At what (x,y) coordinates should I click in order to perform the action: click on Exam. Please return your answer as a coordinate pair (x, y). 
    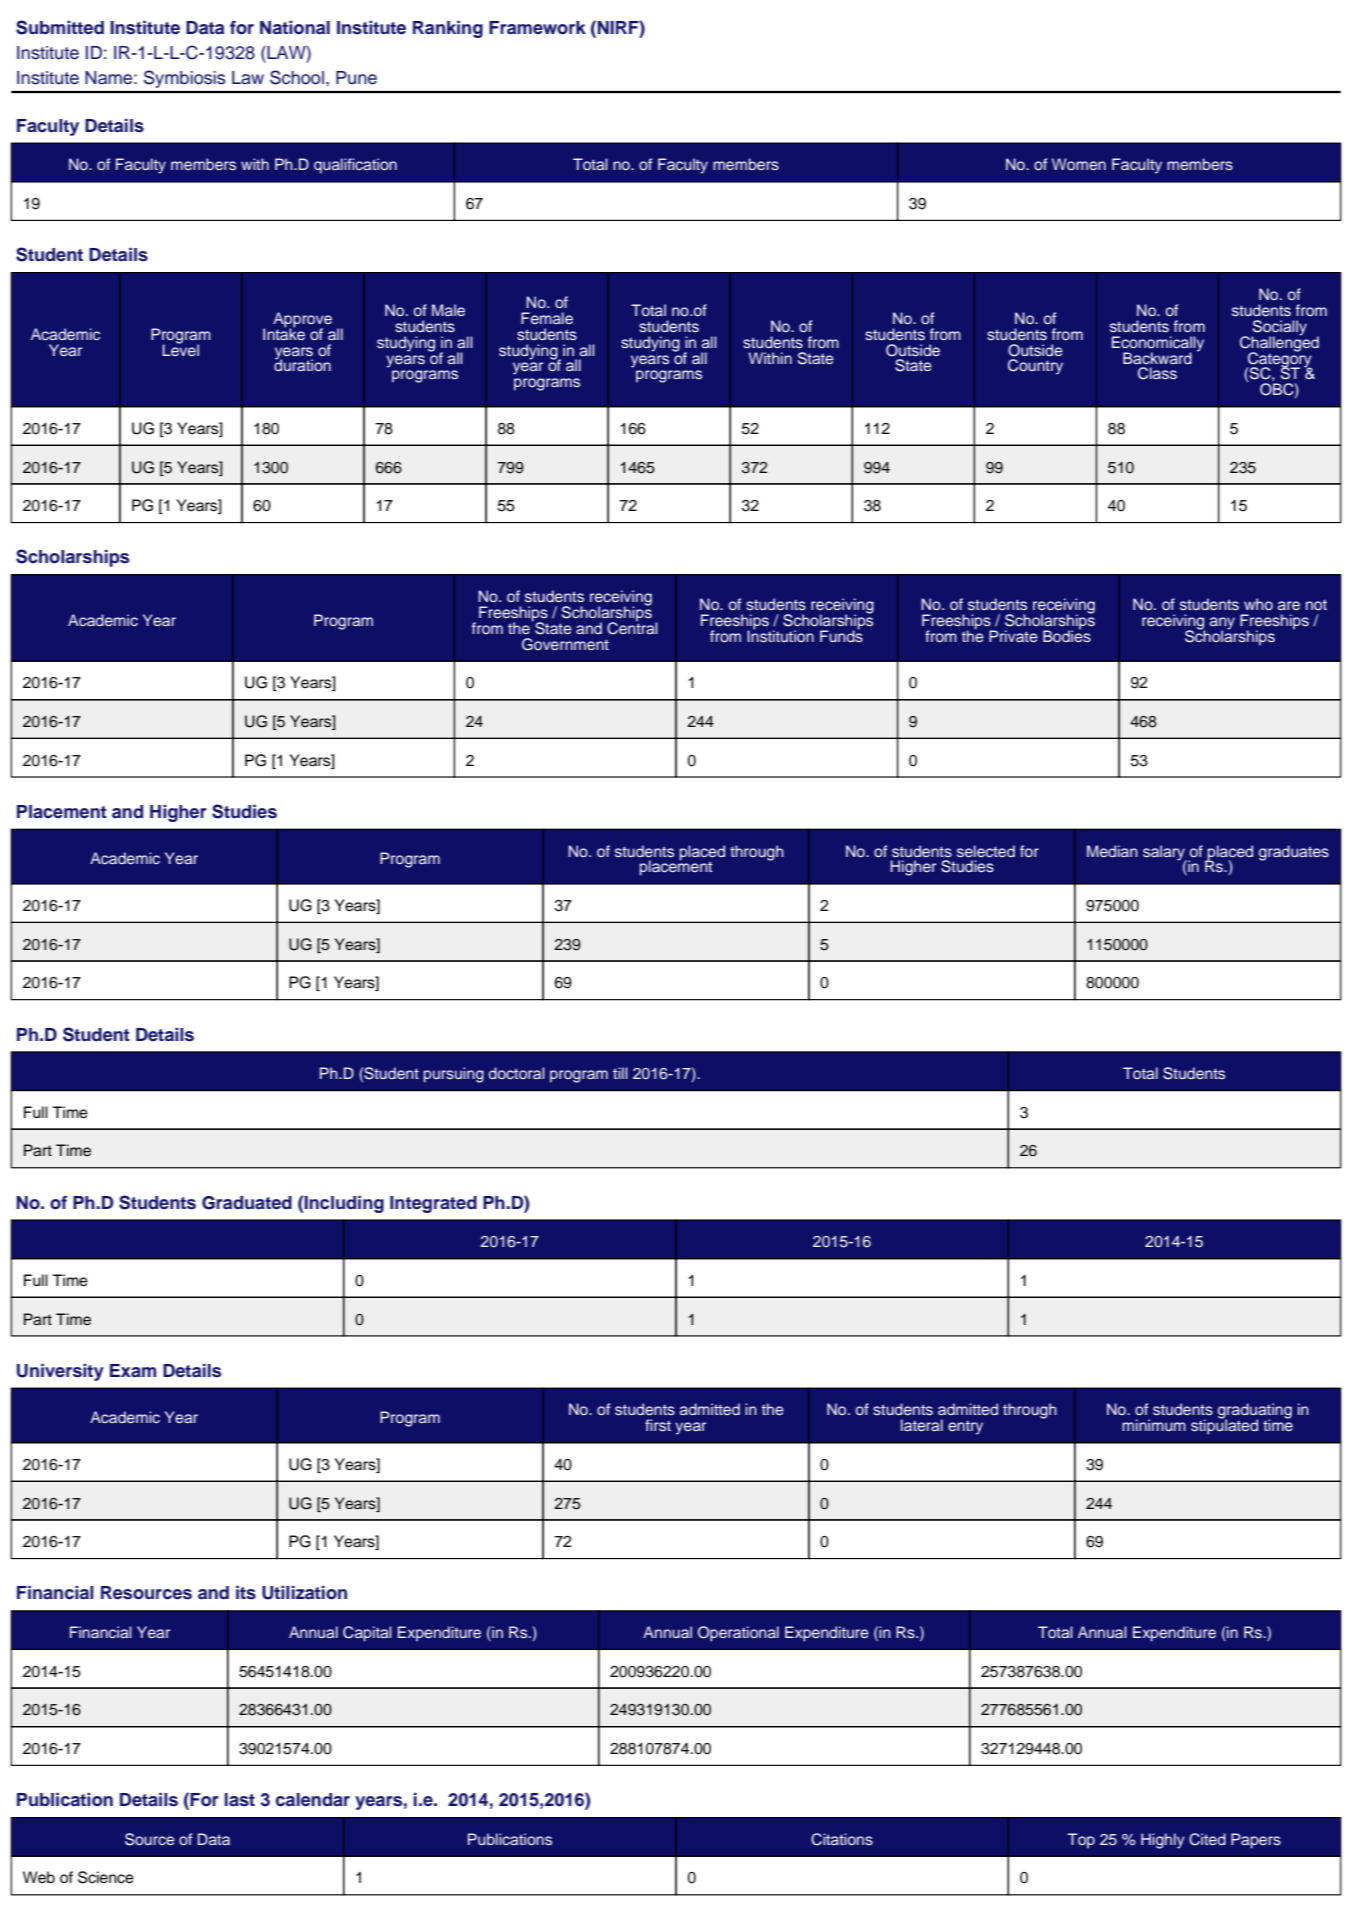
    Looking at the image, I should click on (133, 1370).
